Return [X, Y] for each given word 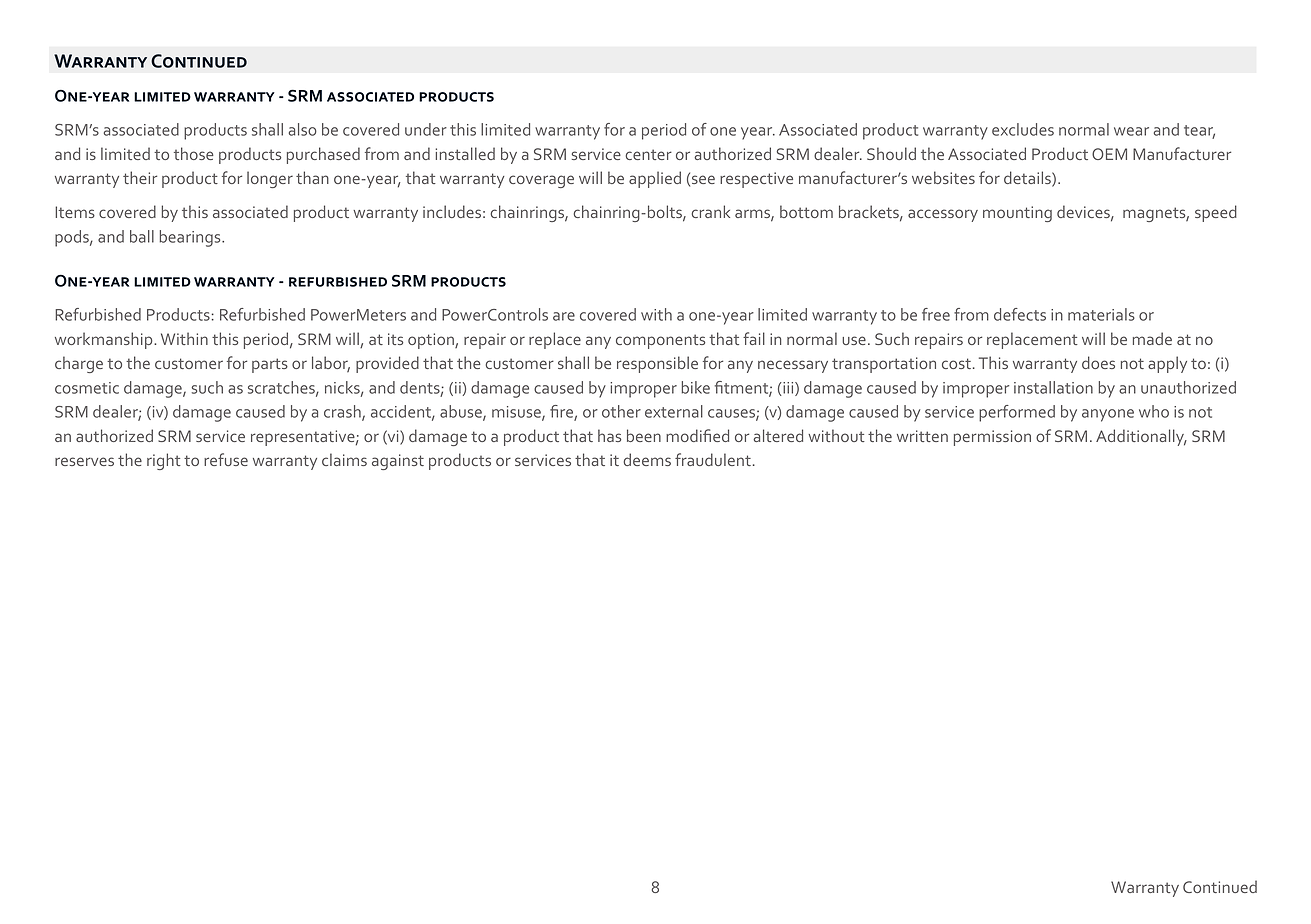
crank [710, 211]
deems [647, 459]
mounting [1017, 214]
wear [1131, 131]
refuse [226, 459]
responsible [657, 364]
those [194, 153]
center [648, 154]
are [564, 316]
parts [270, 365]
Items [75, 212]
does [1098, 362]
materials [1101, 314]
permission [992, 438]
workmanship [105, 340]
